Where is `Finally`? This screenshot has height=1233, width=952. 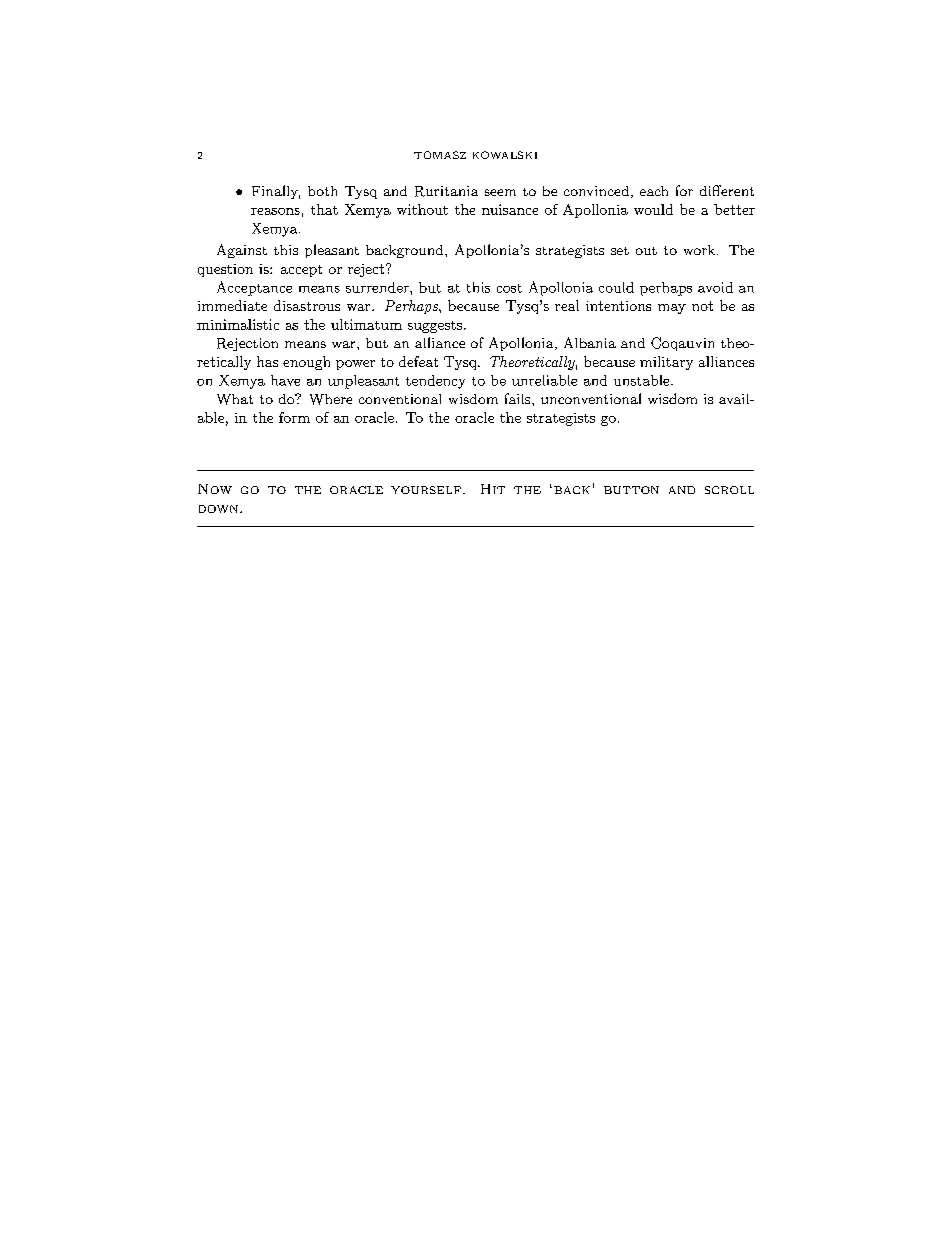
Finally is located at coordinates (276, 192).
